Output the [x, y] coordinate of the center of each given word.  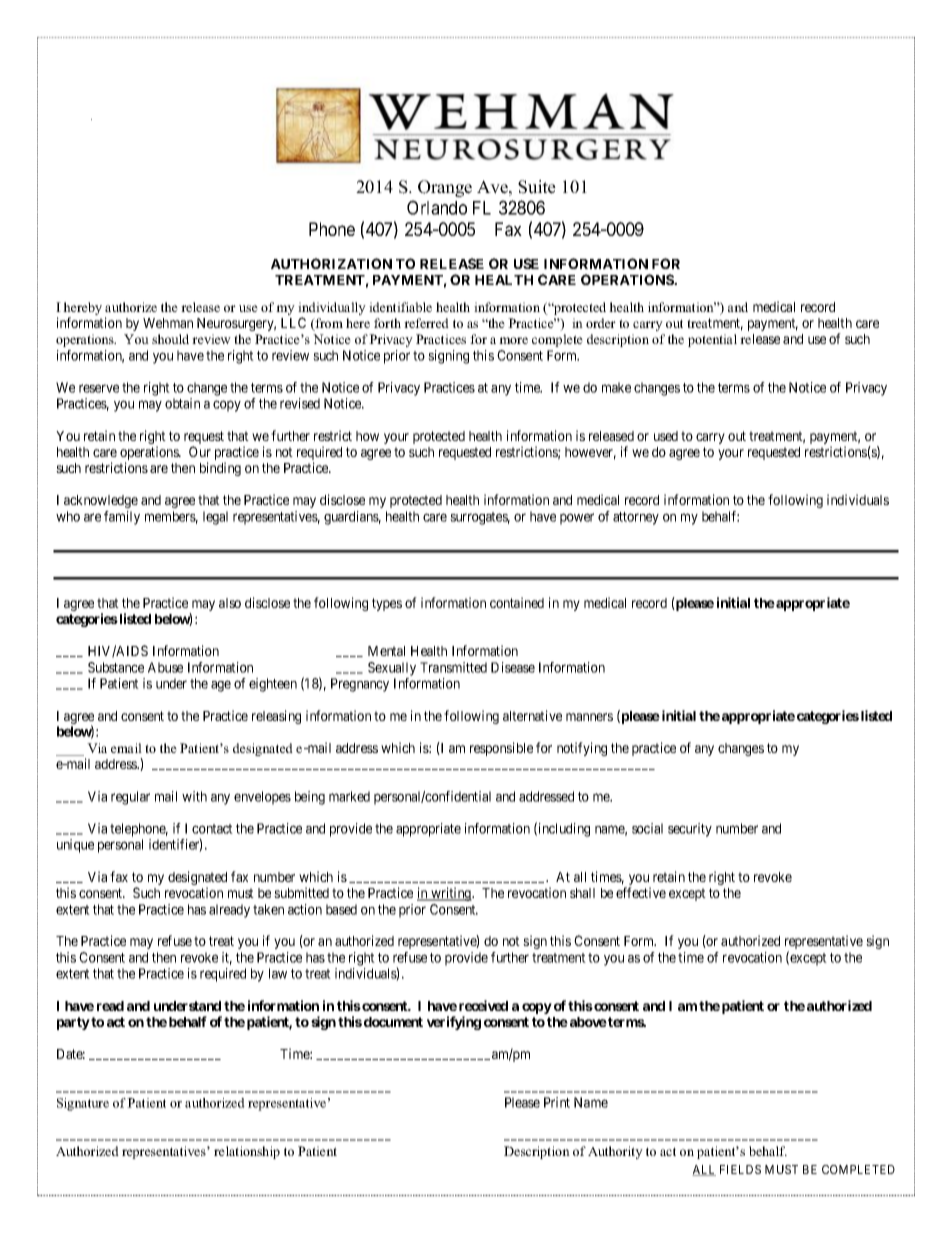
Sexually [392, 669]
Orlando [437, 207]
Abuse [165, 667]
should [170, 339]
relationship [247, 1152]
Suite [537, 187]
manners [589, 717]
